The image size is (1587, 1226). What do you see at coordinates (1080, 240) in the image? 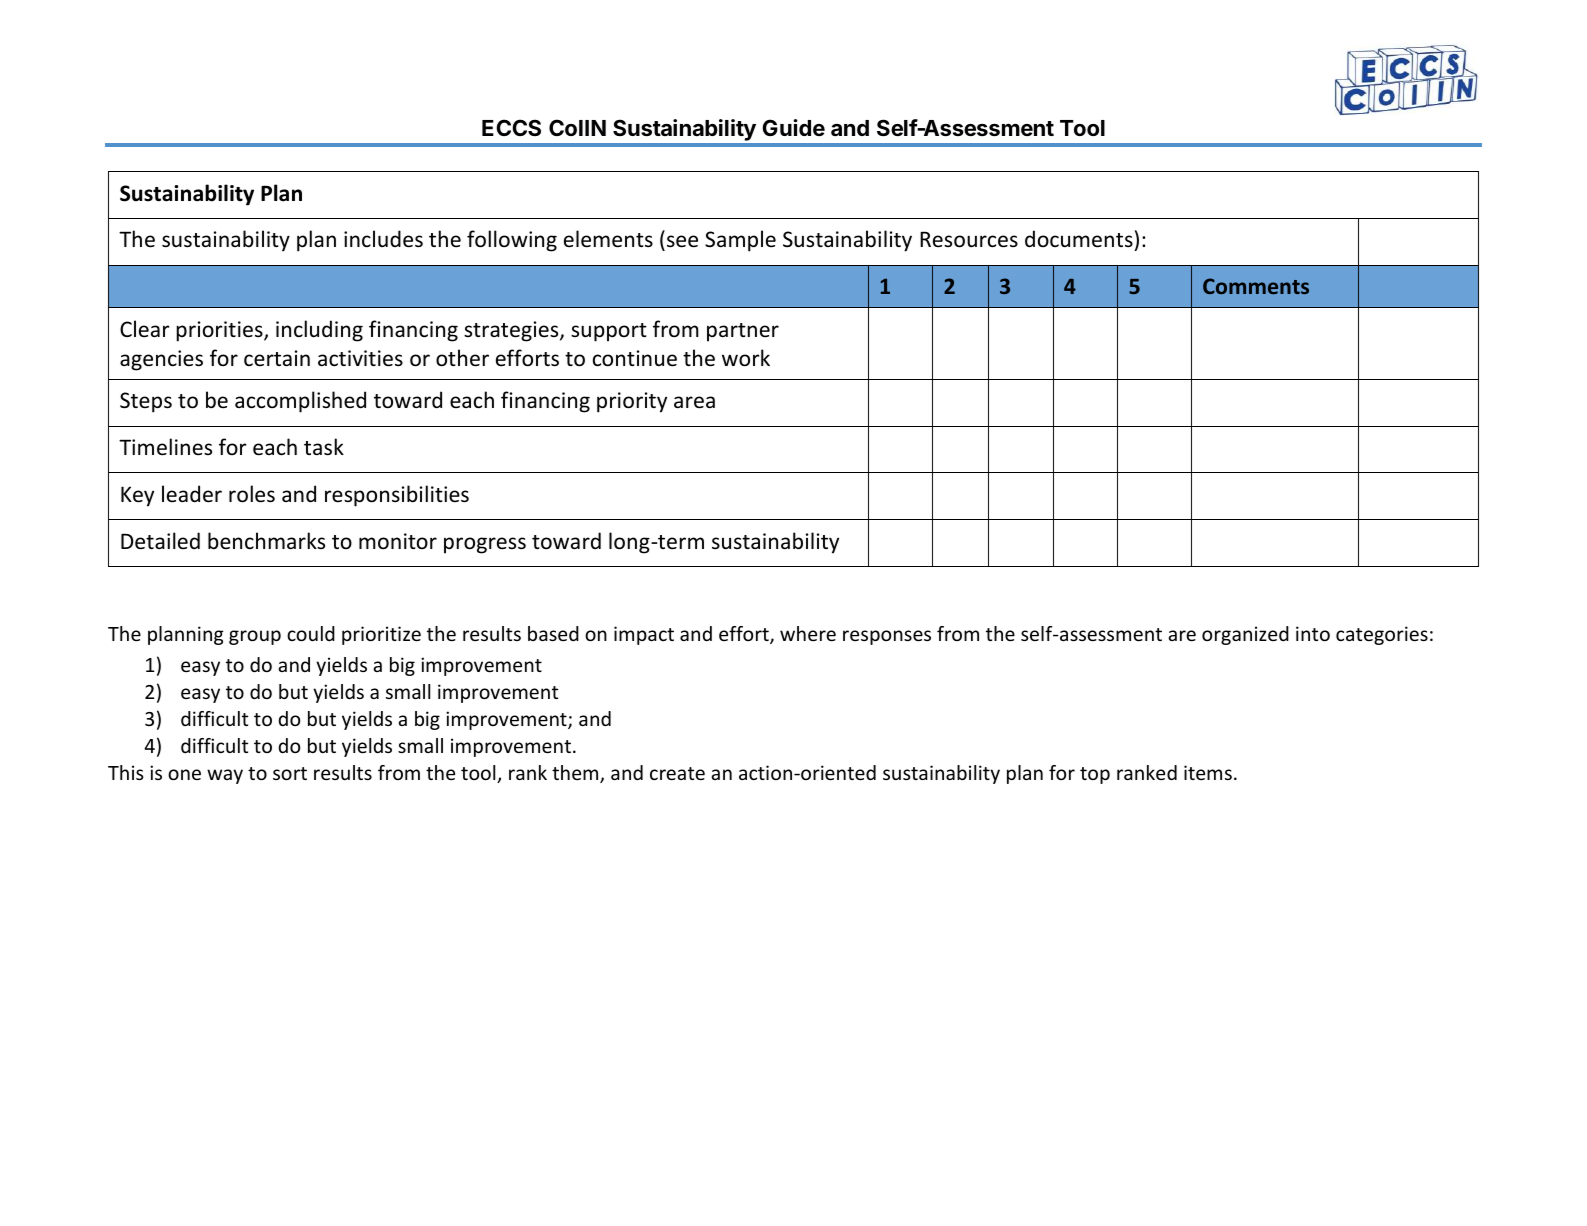
I see `documents` at bounding box center [1080, 240].
